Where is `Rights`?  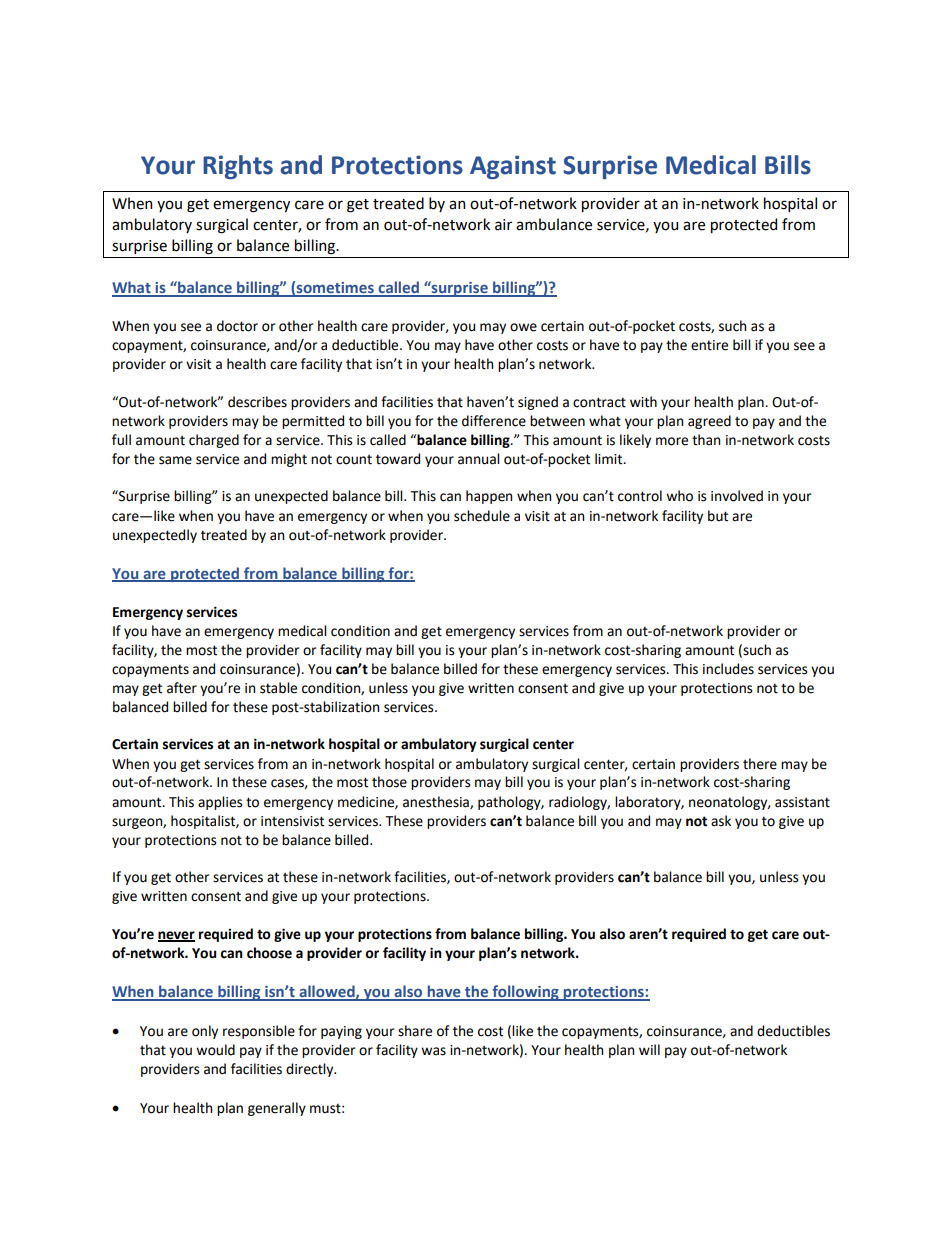
Rights is located at coordinates (238, 167).
